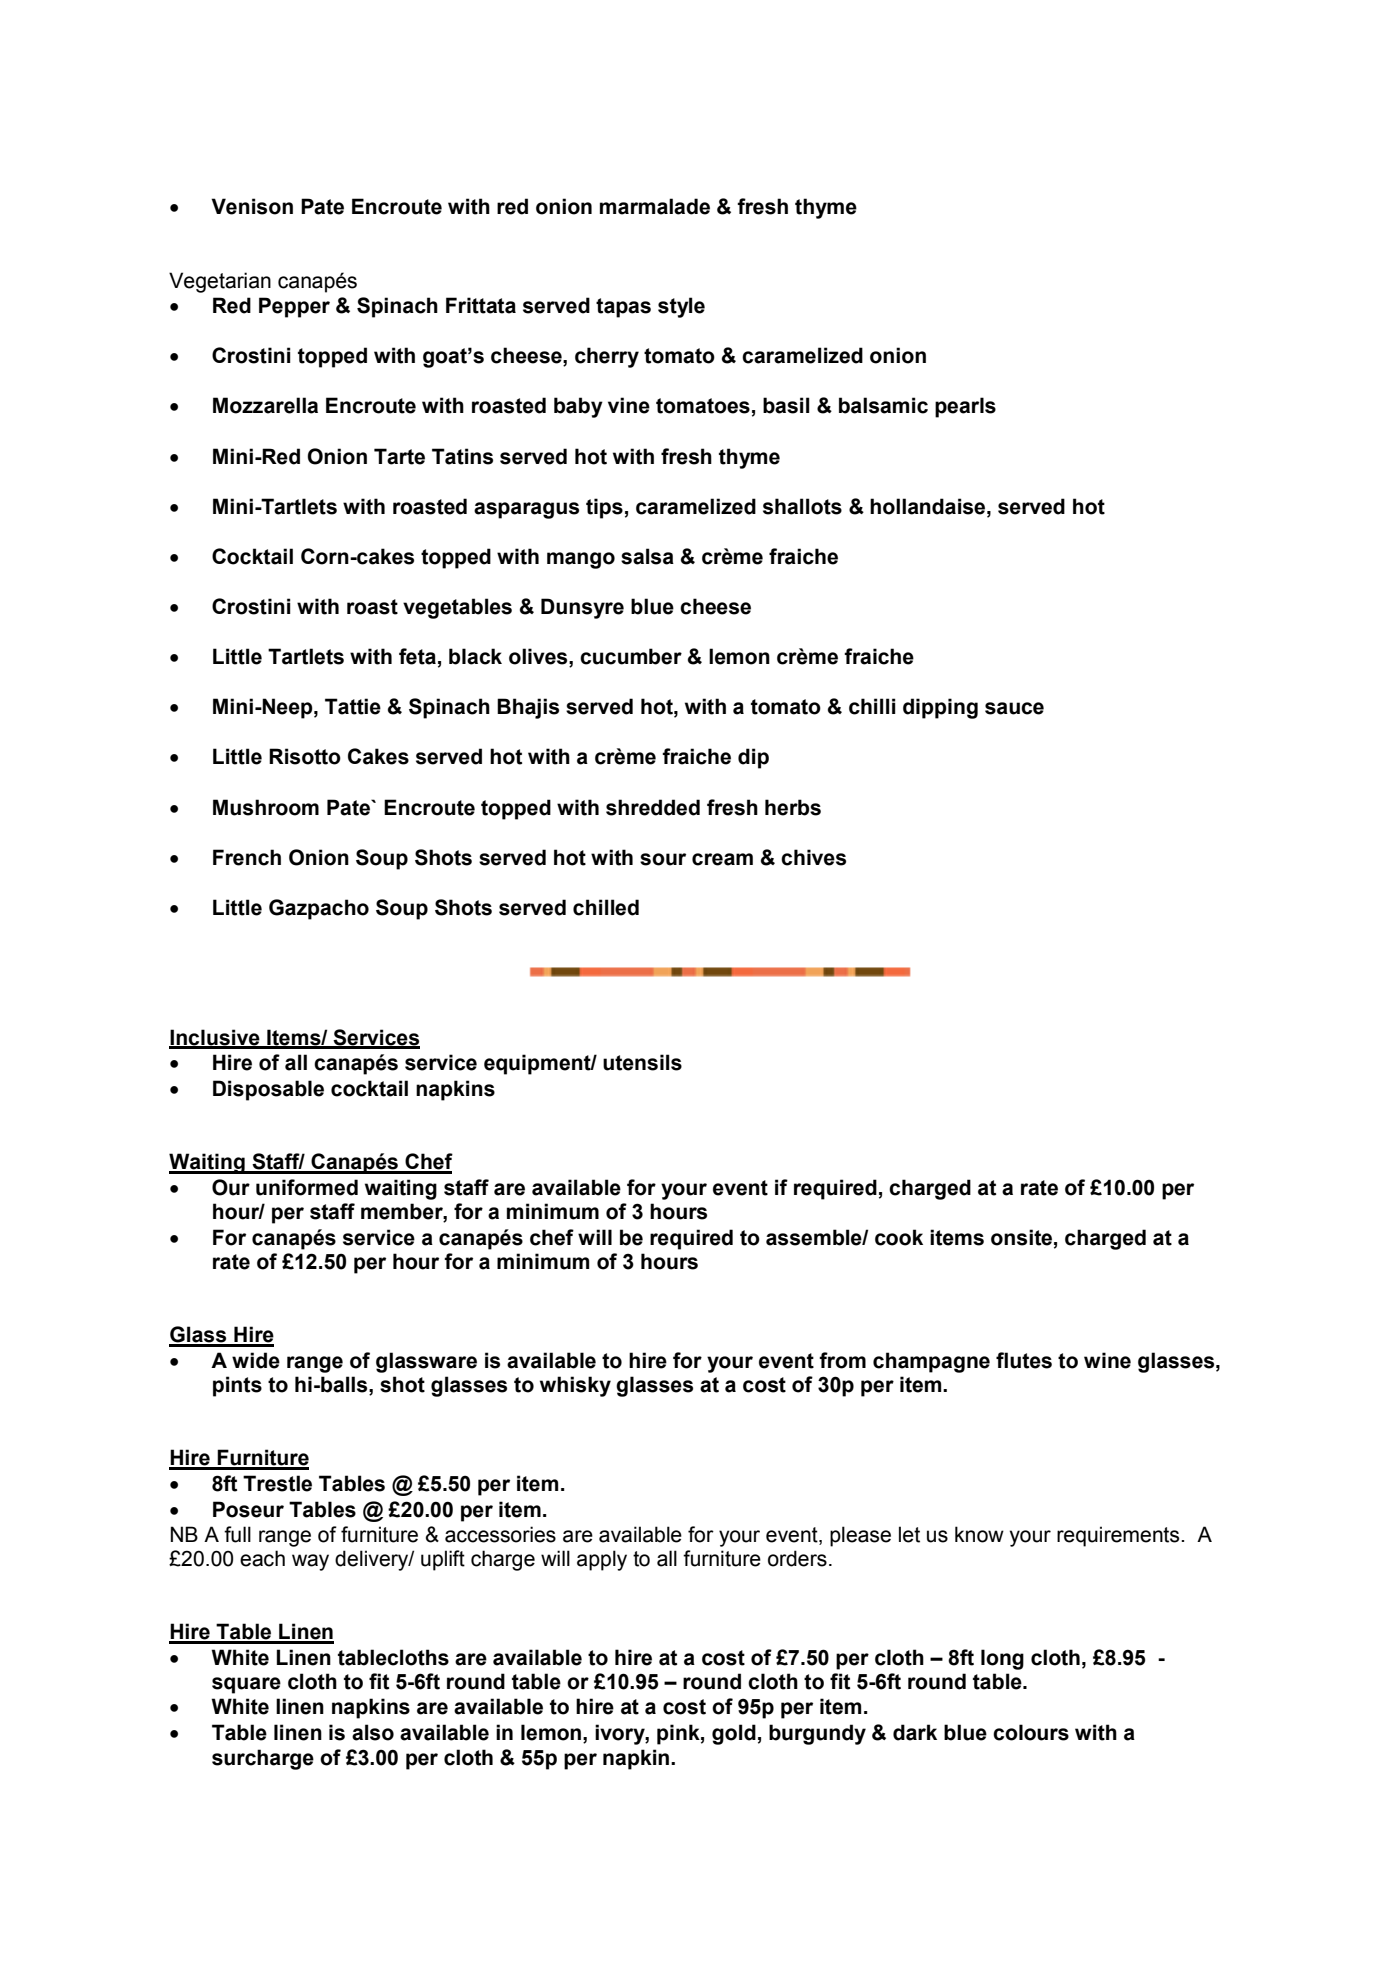  Describe the element at coordinates (307, 1187) in the screenshot. I see `uniformed` at that location.
